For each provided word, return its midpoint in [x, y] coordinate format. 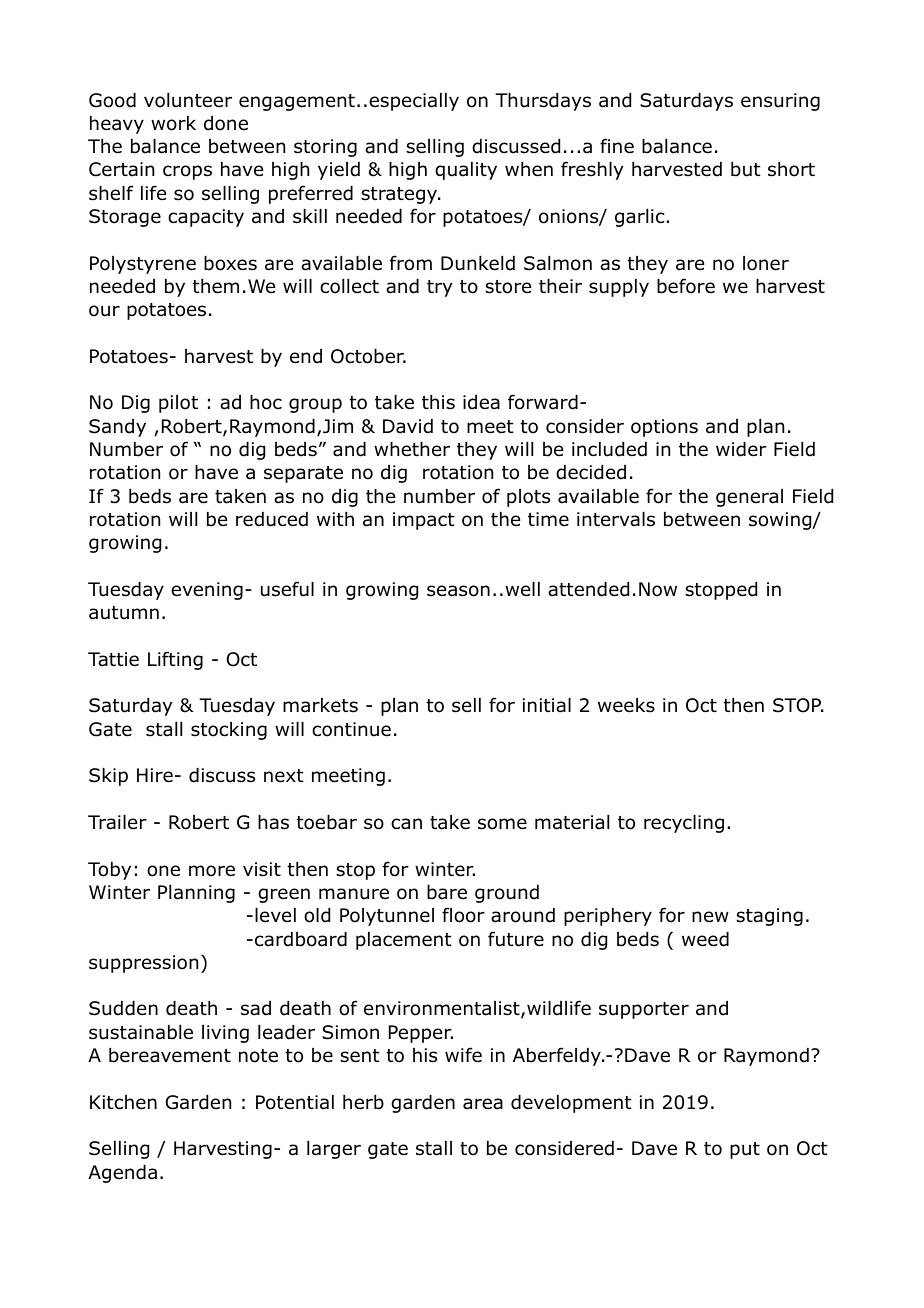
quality [466, 171]
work [173, 123]
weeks [626, 705]
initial [547, 705]
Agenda [122, 1174]
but [746, 169]
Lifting [175, 660]
